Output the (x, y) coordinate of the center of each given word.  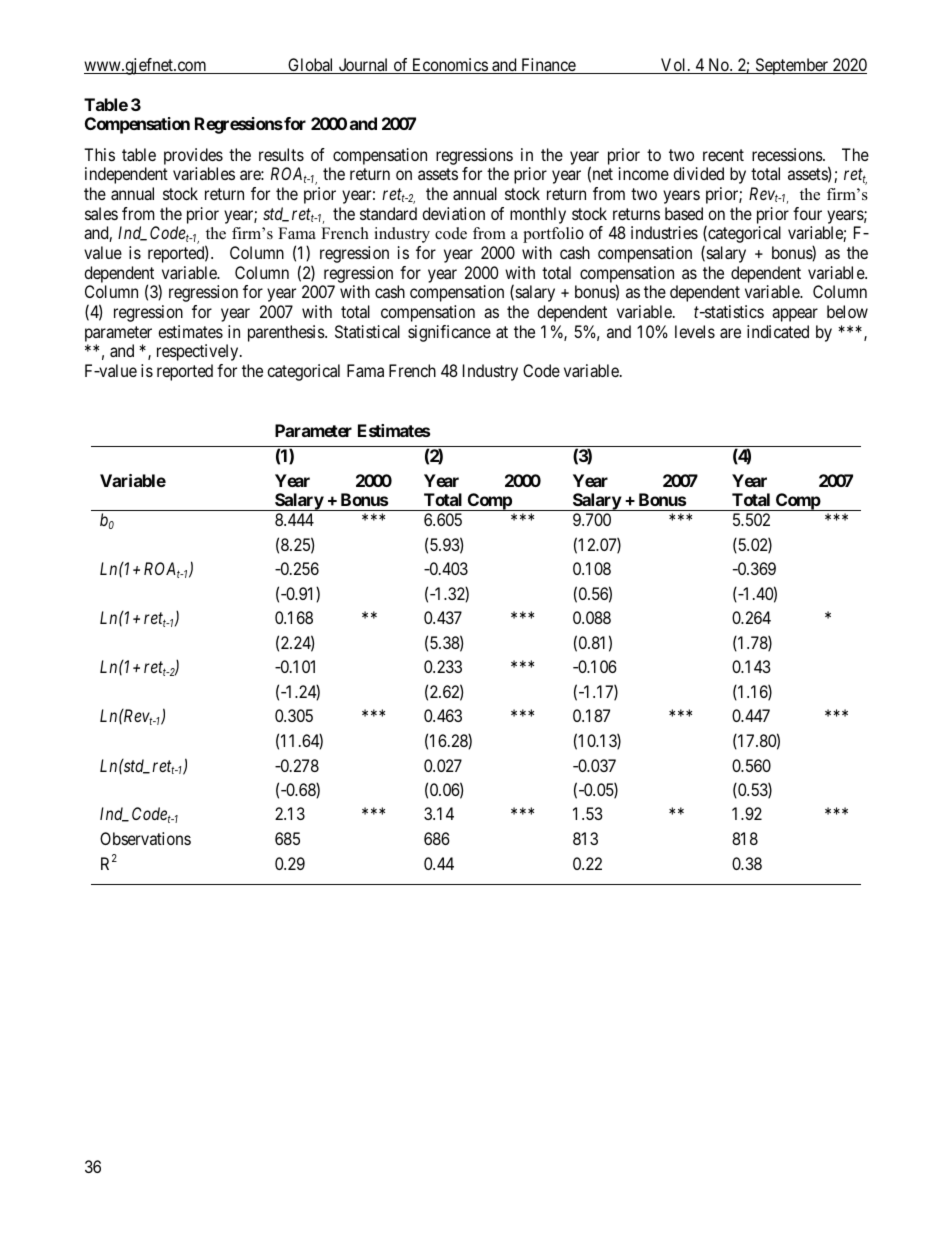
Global (311, 66)
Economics (449, 66)
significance (449, 333)
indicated (778, 331)
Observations (145, 838)
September (792, 66)
